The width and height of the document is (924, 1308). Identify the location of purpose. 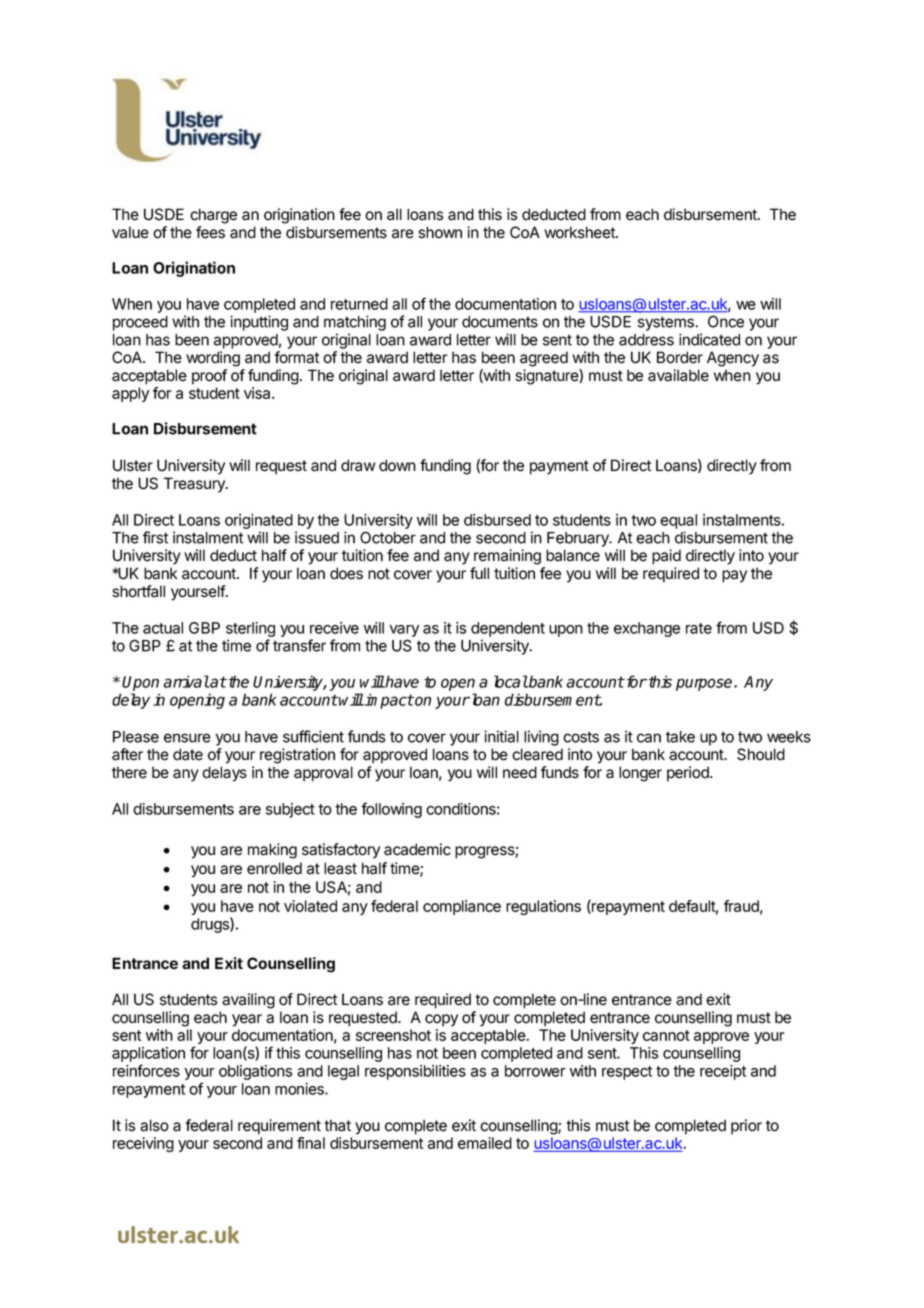
(705, 684).
